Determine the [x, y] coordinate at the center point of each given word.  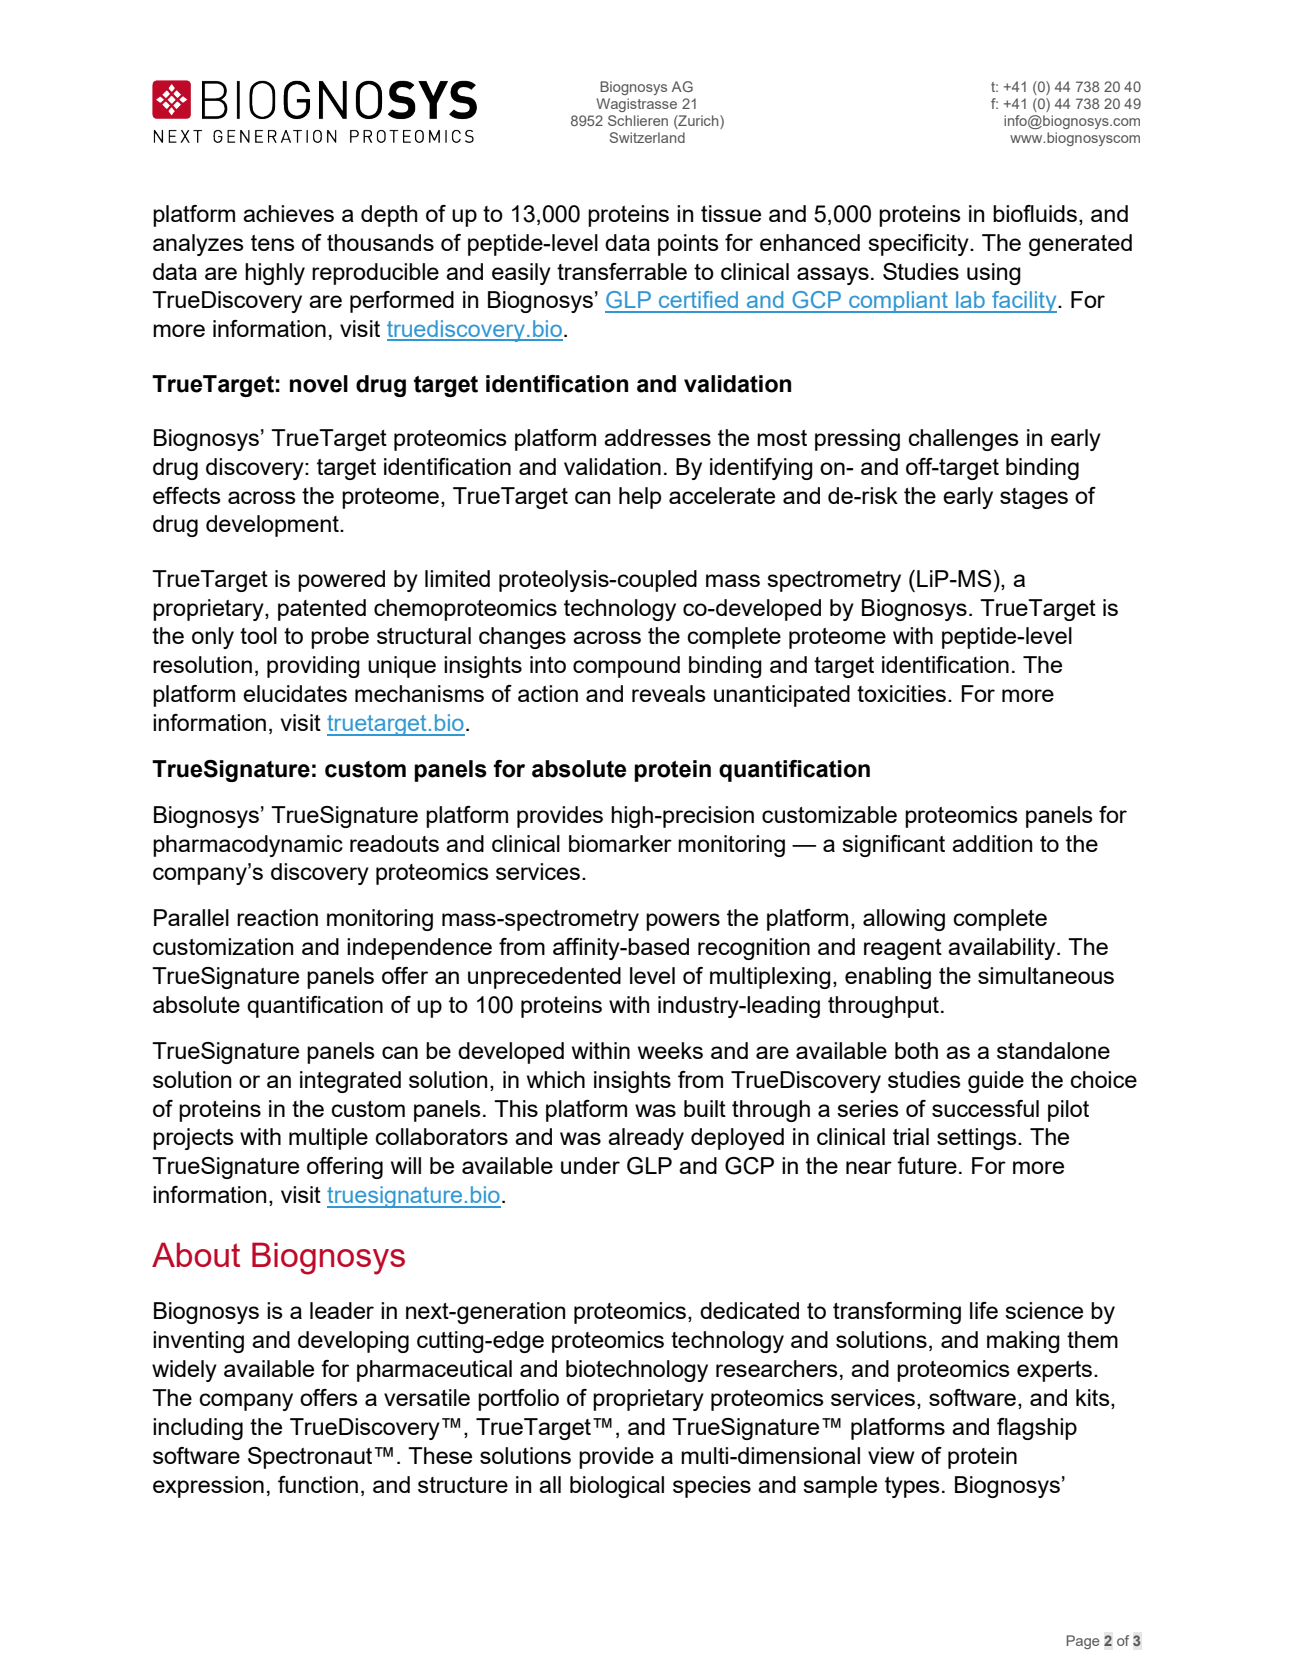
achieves [288, 213]
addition [992, 843]
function [318, 1484]
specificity [919, 245]
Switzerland [647, 137]
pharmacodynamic [248, 846]
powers [683, 922]
